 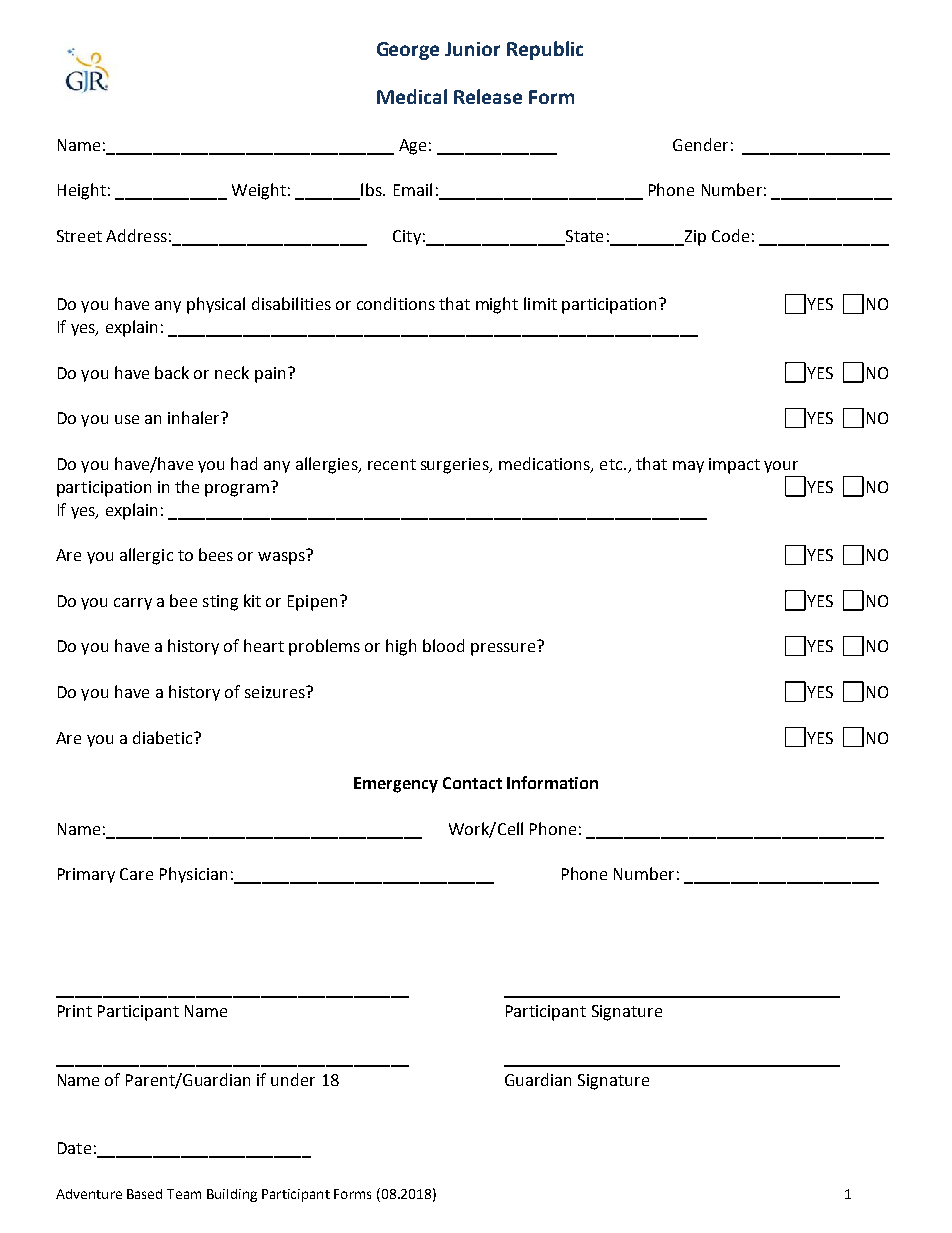 I want to click on carry, so click(x=133, y=604).
